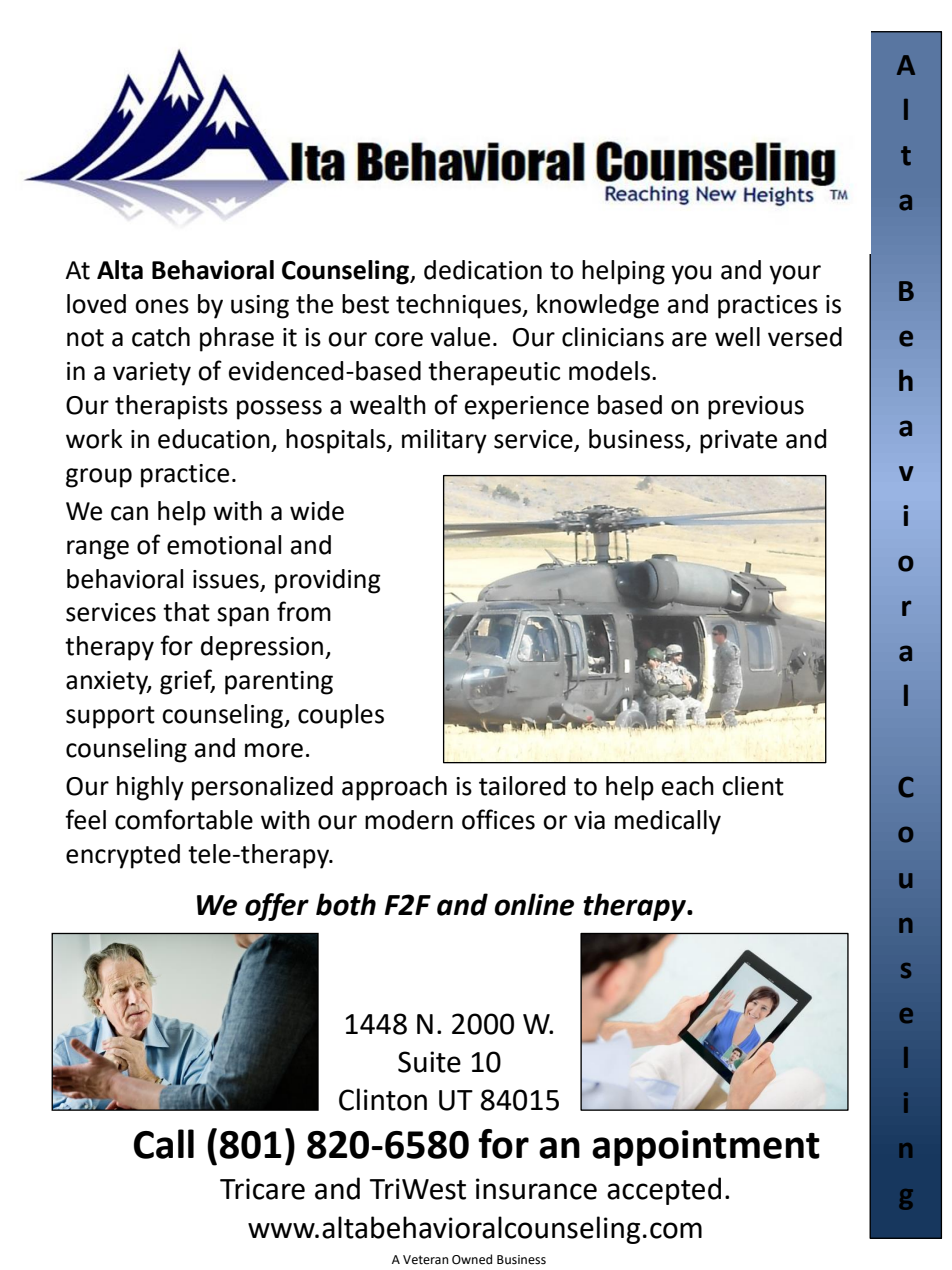 This screenshot has width=952, height=1270. What do you see at coordinates (589, 820) in the screenshot?
I see `via` at bounding box center [589, 820].
